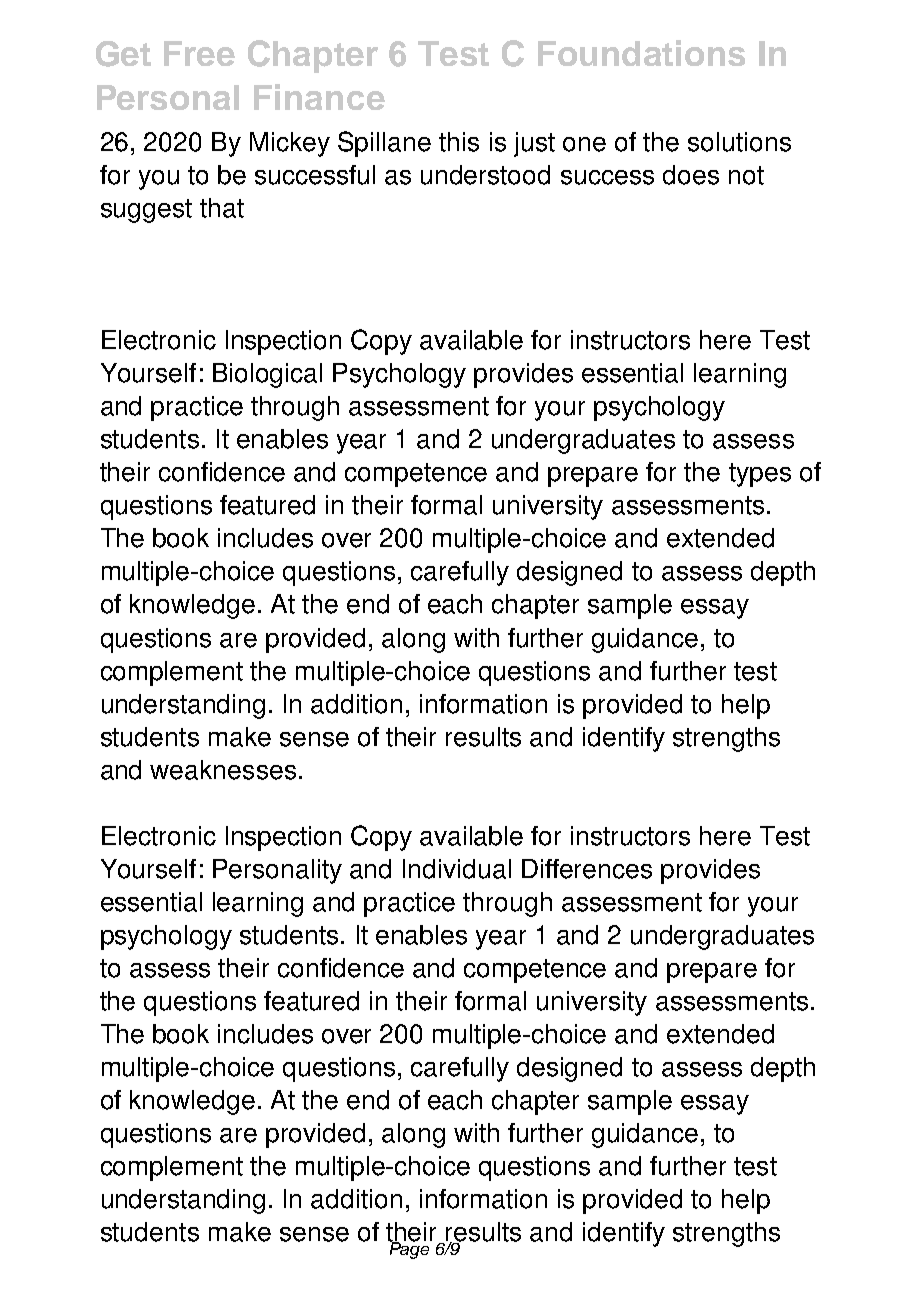 Image resolution: width=924 pixels, height=1311 pixels. Describe the element at coordinates (199, 53) in the page. I see `Free` at that location.
